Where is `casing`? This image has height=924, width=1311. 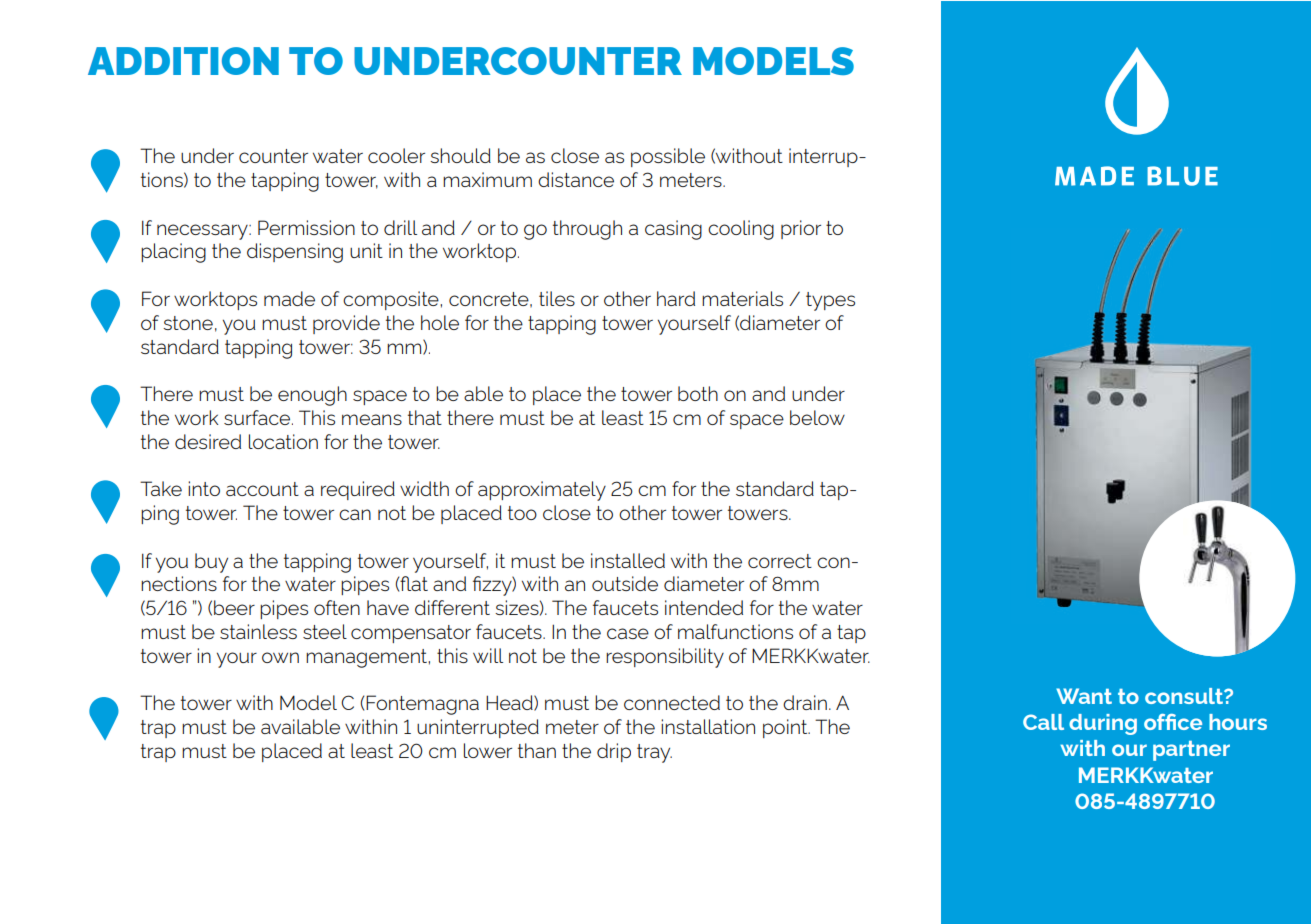 casing is located at coordinates (673, 230).
